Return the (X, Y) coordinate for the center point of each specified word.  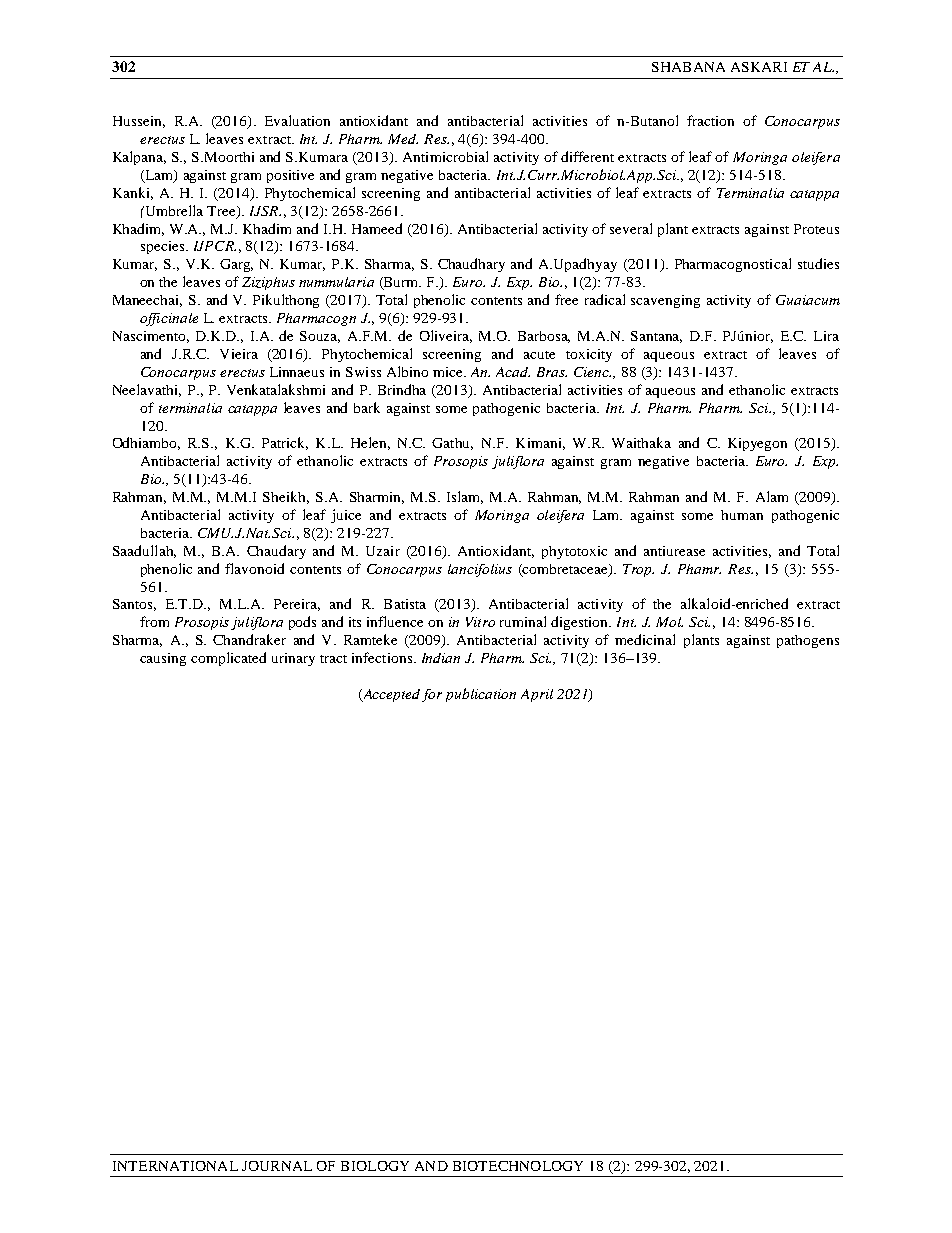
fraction (710, 120)
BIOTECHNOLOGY (518, 1166)
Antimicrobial (445, 156)
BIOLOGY (375, 1166)
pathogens (808, 641)
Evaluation (297, 120)
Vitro (480, 622)
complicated (228, 659)
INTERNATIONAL (175, 1166)
